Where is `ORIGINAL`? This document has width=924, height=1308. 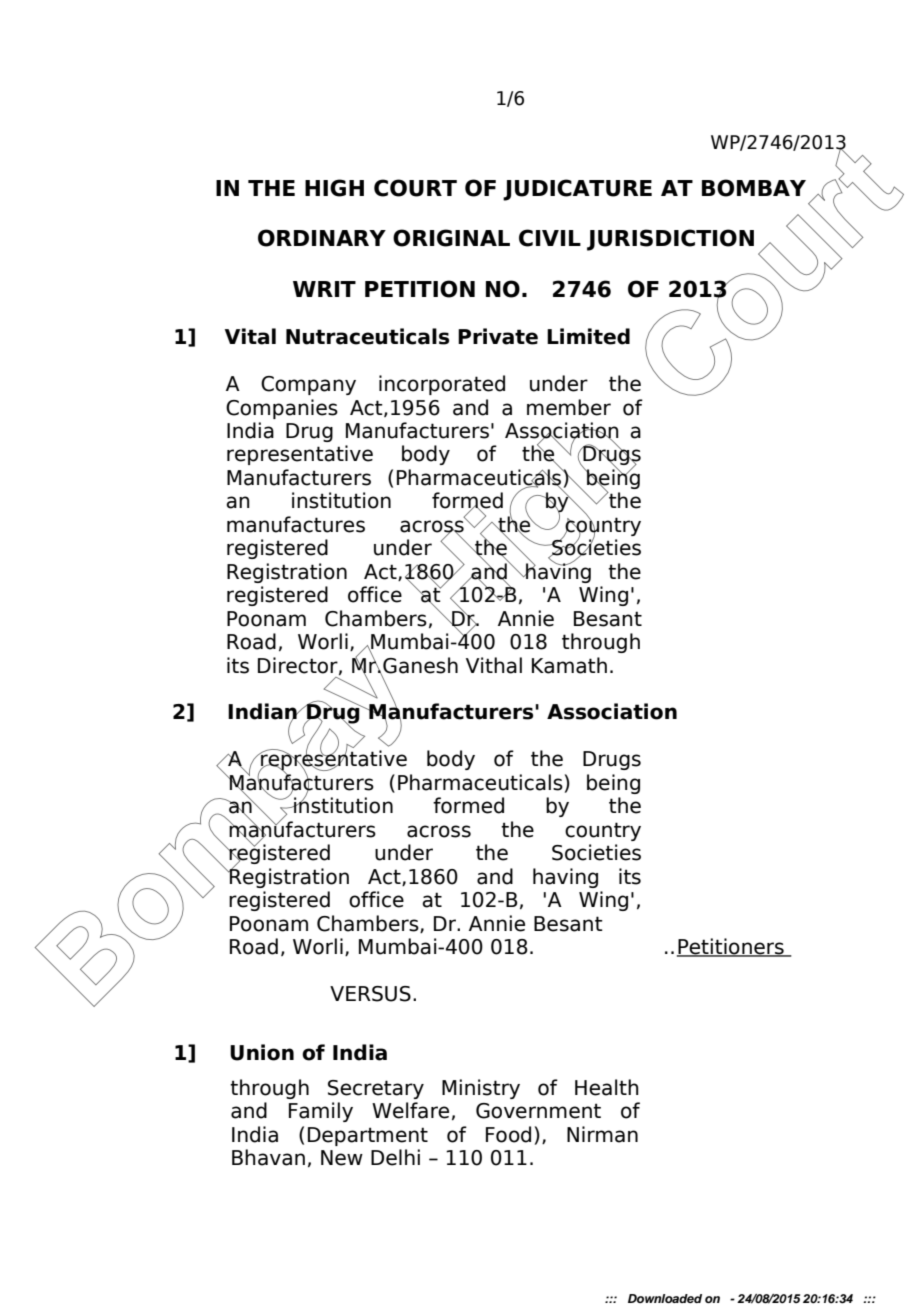 ORIGINAL is located at coordinates (451, 238).
